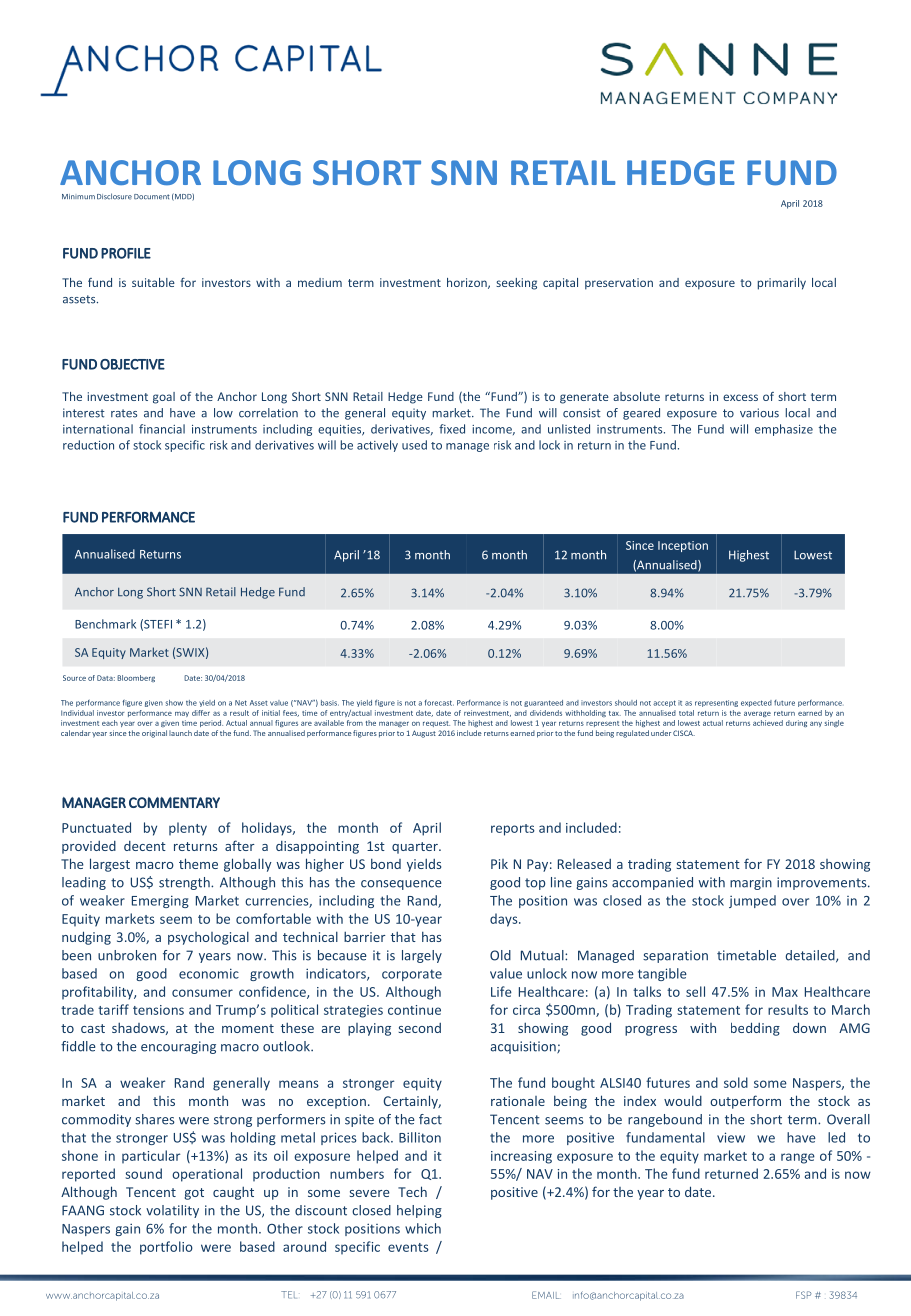 The width and height of the screenshot is (911, 1316). Describe the element at coordinates (752, 901) in the screenshot. I see `jumped` at that location.
